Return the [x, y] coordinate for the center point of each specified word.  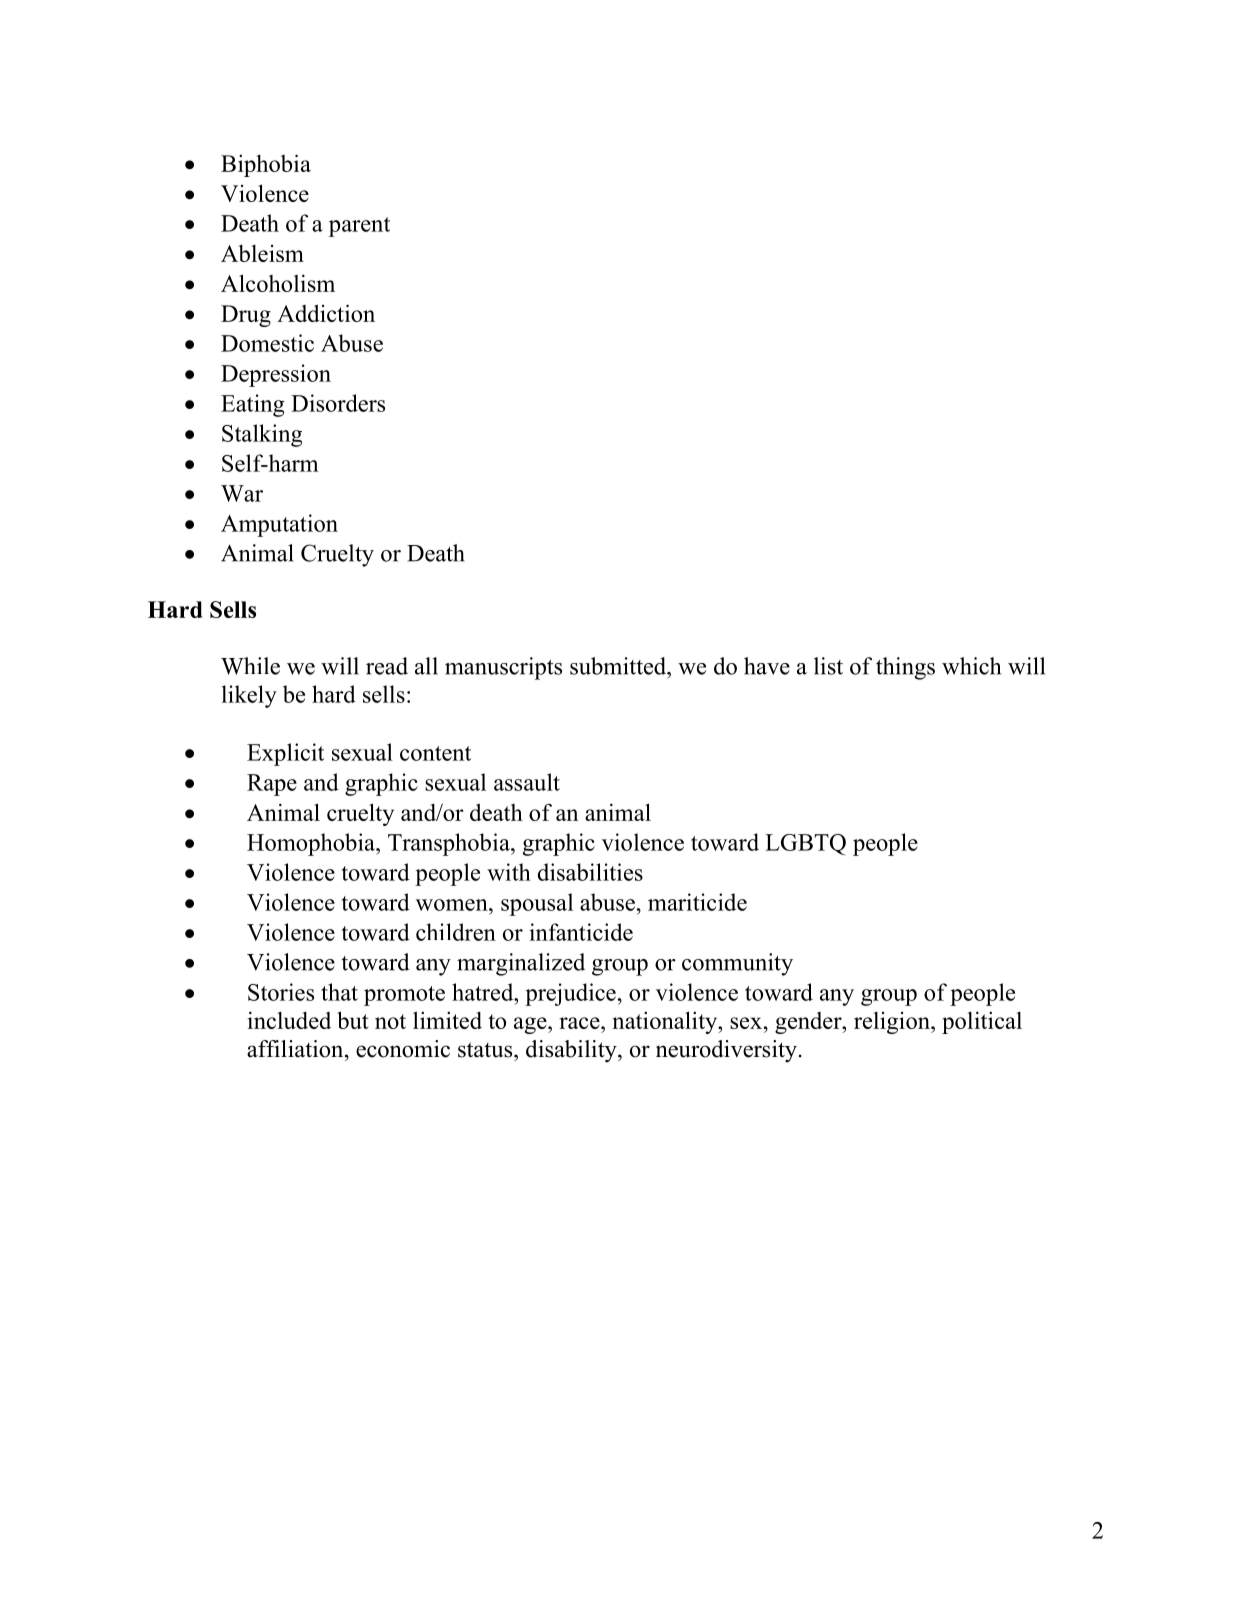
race [580, 1023]
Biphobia [266, 165]
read [387, 666]
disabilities [590, 872]
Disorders [338, 403]
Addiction [326, 313]
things [905, 668]
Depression [276, 375]
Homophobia [312, 844]
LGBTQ [805, 844]
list [828, 666]
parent [359, 227]
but [353, 1020]
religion [893, 1023]
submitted [619, 666]
